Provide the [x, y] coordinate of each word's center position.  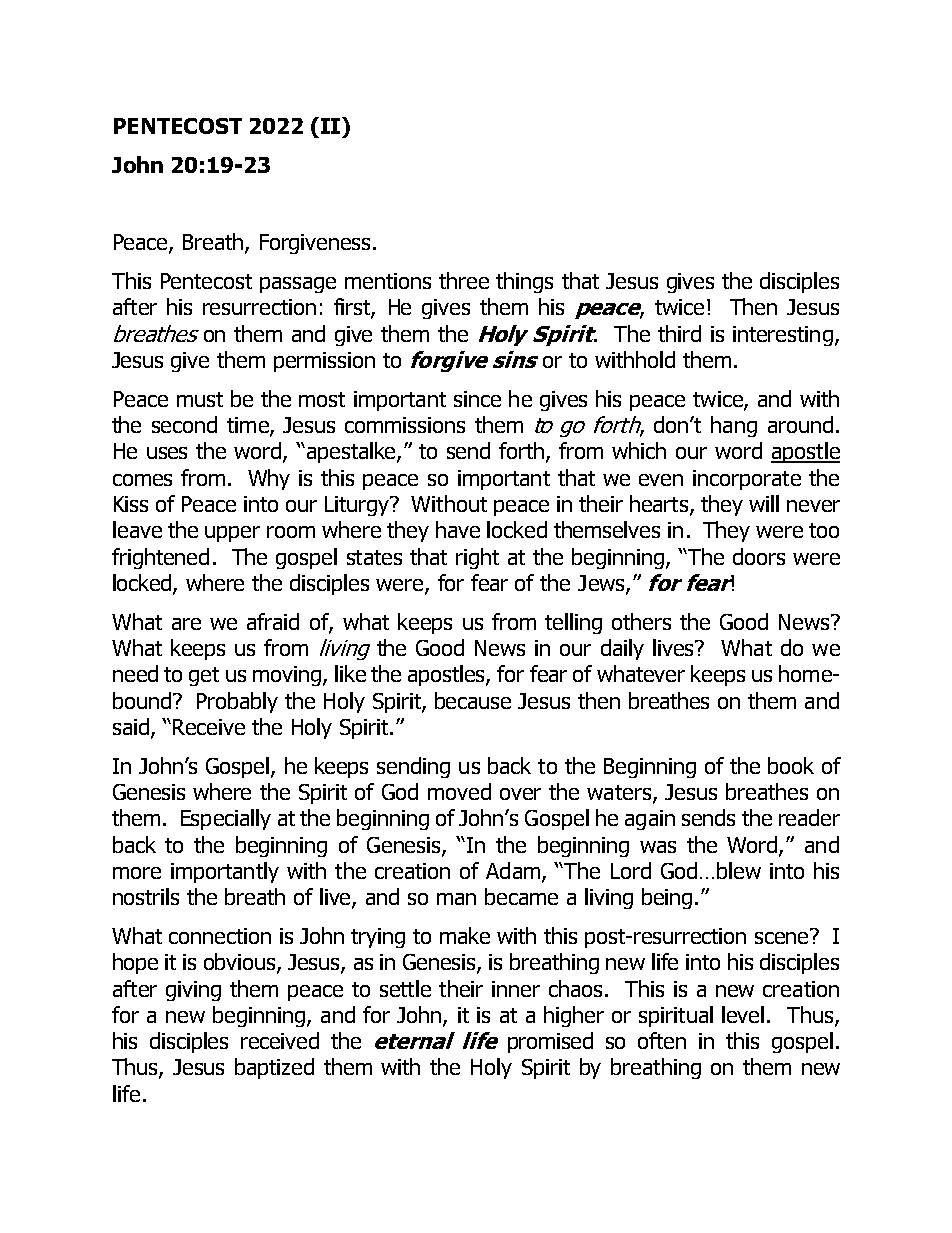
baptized [274, 1068]
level [743, 1014]
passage [298, 285]
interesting [783, 336]
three [464, 280]
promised [550, 1042]
